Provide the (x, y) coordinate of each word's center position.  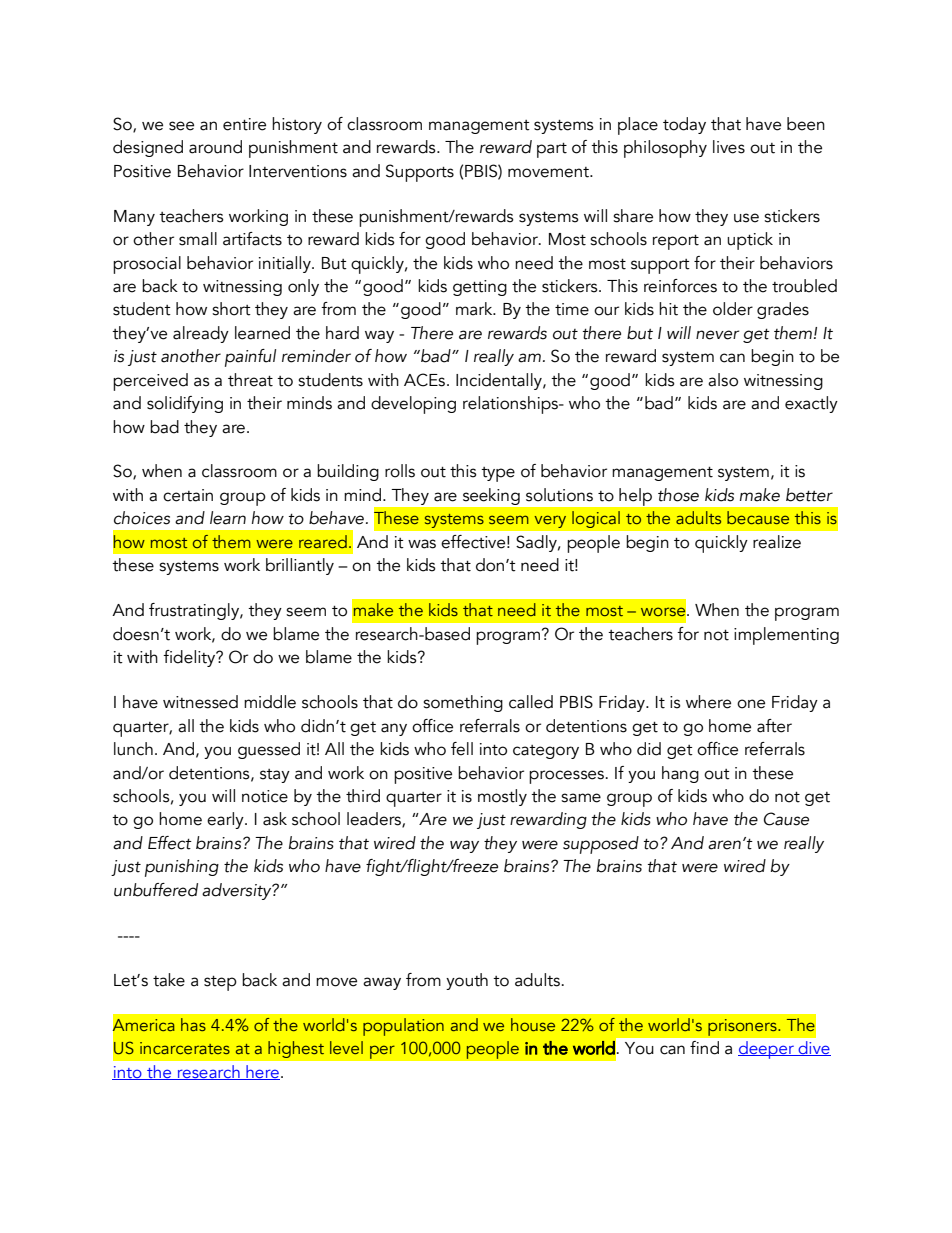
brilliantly (300, 566)
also (723, 380)
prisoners (743, 1027)
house (533, 1024)
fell (462, 749)
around (215, 147)
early (226, 820)
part (552, 150)
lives (729, 147)
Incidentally (500, 381)
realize (777, 542)
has (193, 1024)
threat (250, 380)
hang (680, 774)
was (422, 544)
